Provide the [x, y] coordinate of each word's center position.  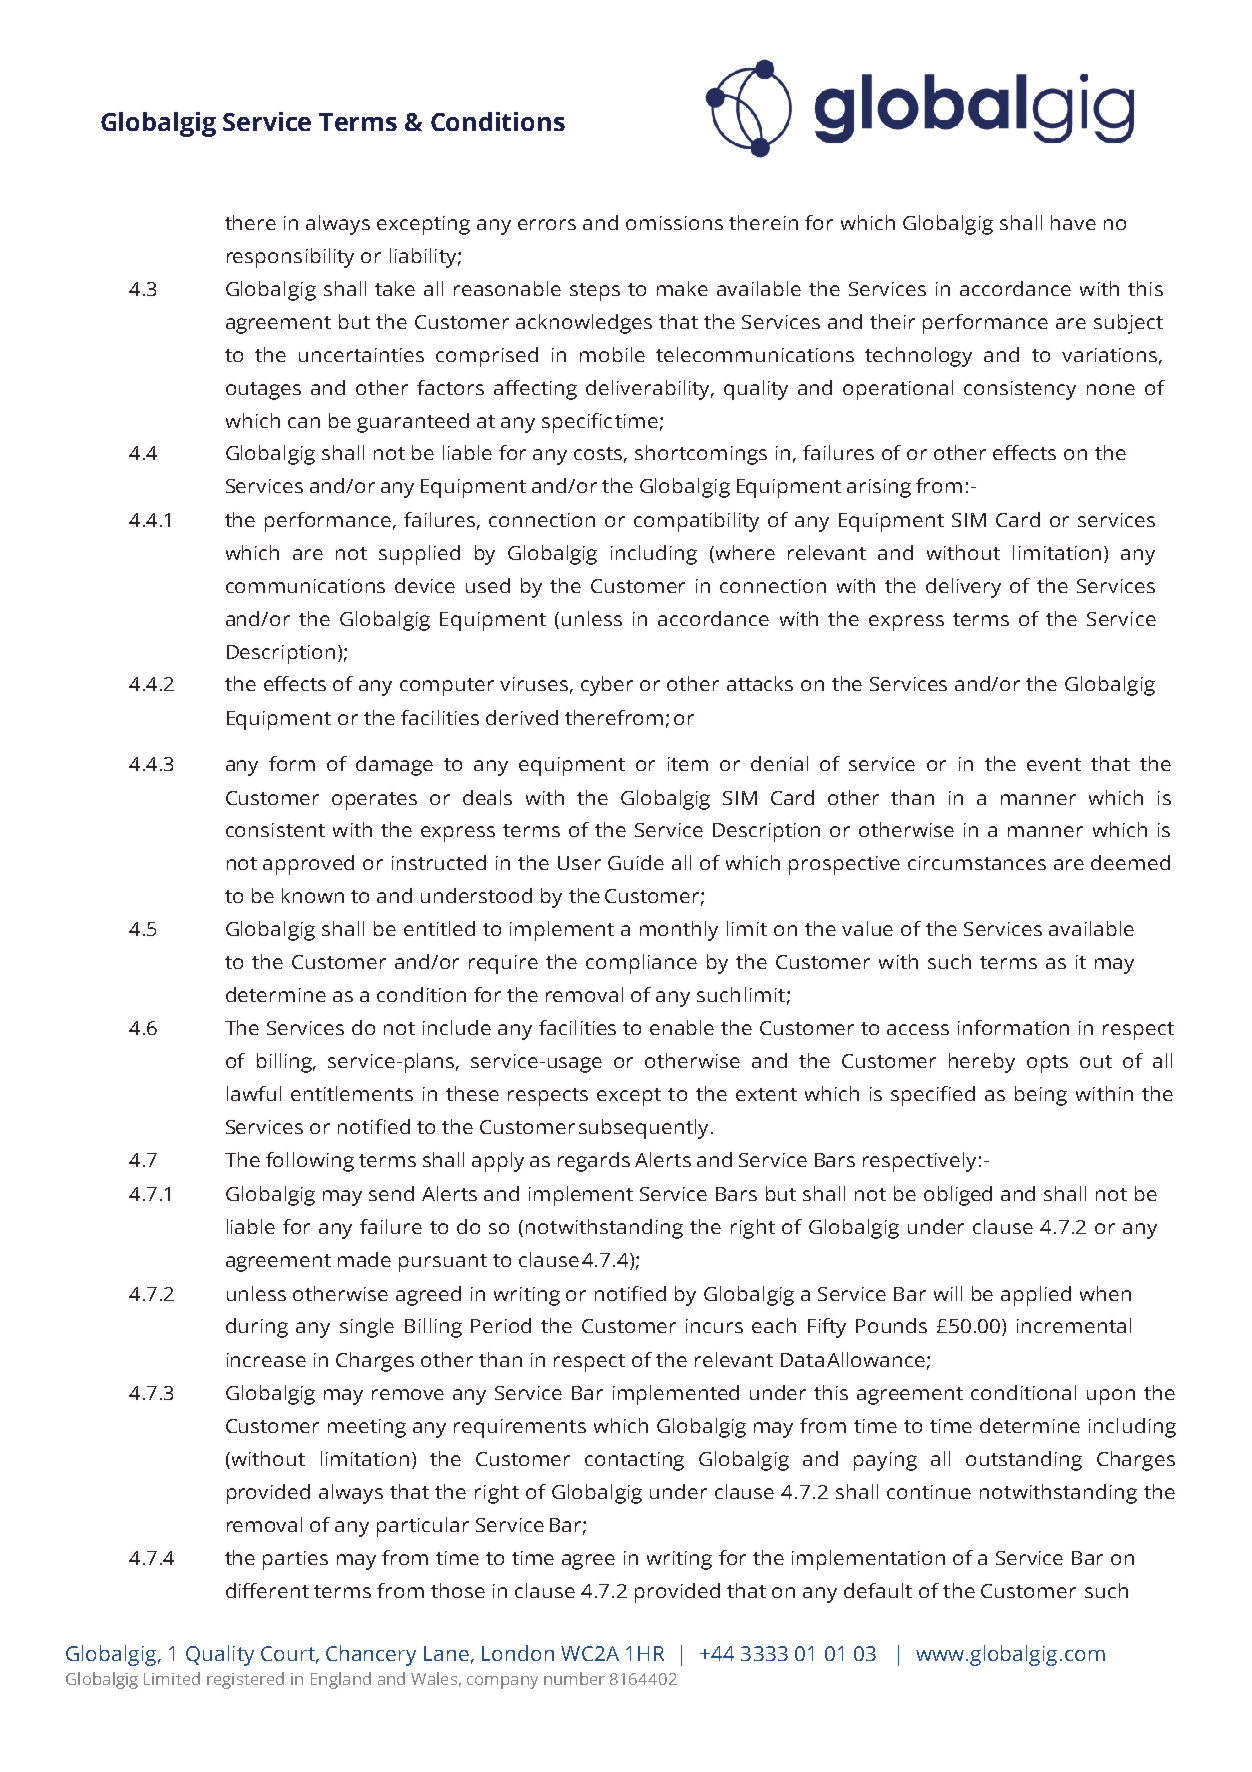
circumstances [977, 863]
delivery [963, 588]
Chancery [371, 1655]
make [682, 288]
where [744, 552]
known [313, 895]
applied [1036, 1296]
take [395, 288]
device [425, 585]
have [1073, 222]
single [367, 1328]
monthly [679, 931]
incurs [714, 1326]
